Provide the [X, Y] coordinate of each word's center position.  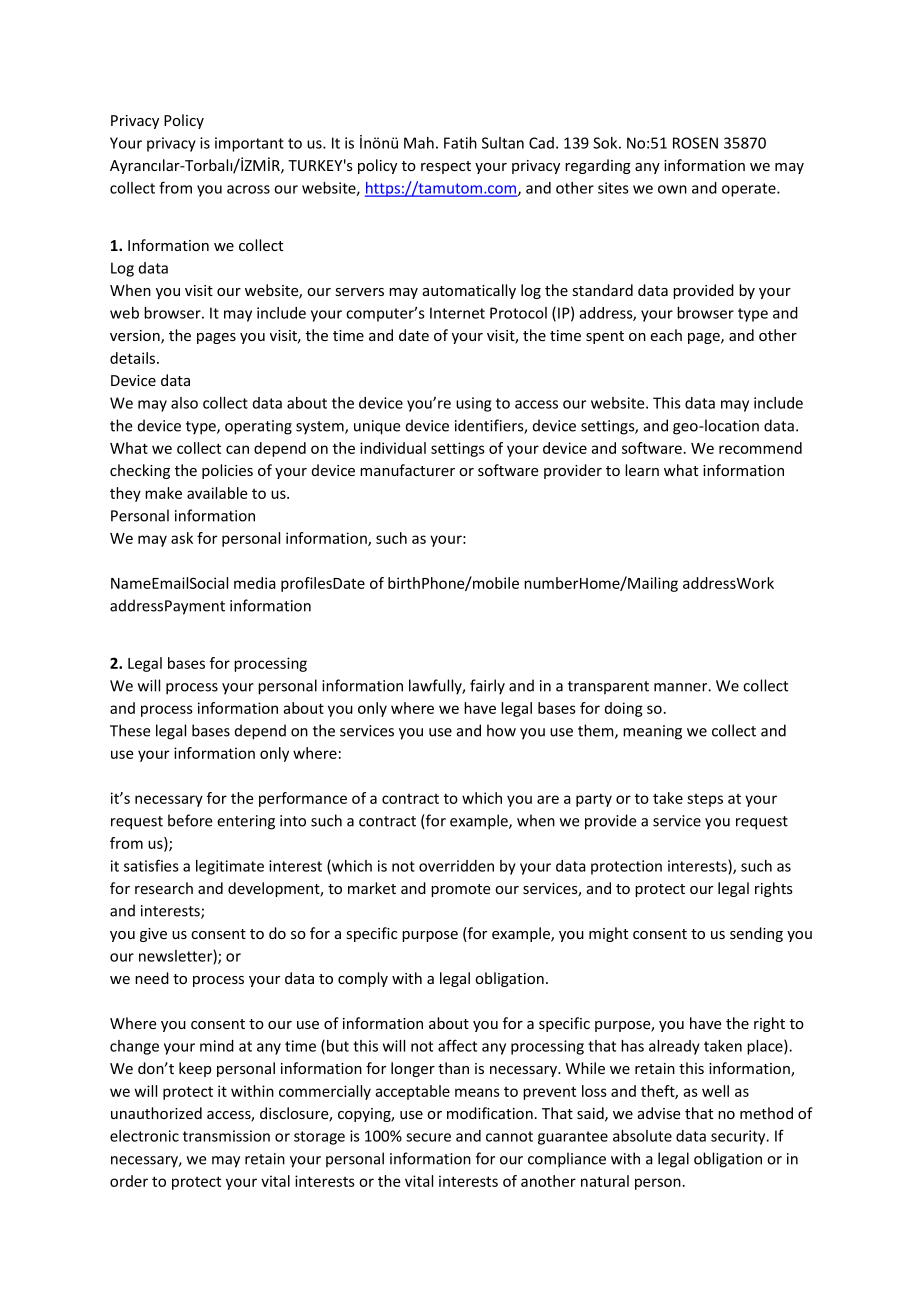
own [672, 189]
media [255, 583]
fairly [487, 687]
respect [446, 167]
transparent [608, 687]
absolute [642, 1136]
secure [428, 1137]
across [248, 189]
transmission [226, 1136]
